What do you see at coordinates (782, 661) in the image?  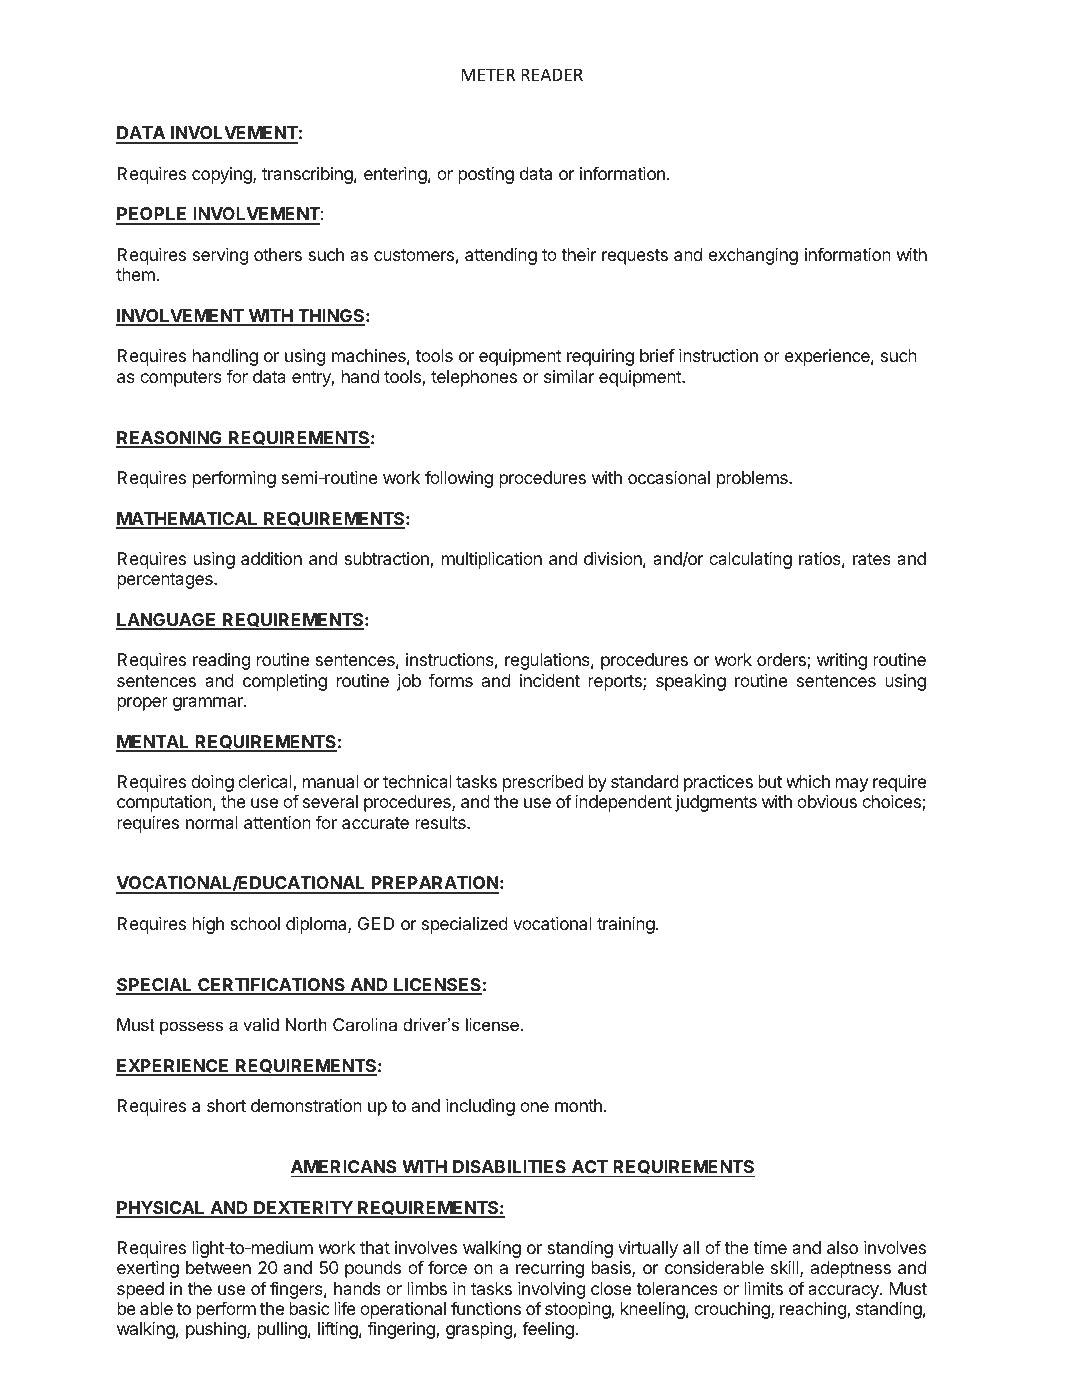 I see `orders` at bounding box center [782, 661].
